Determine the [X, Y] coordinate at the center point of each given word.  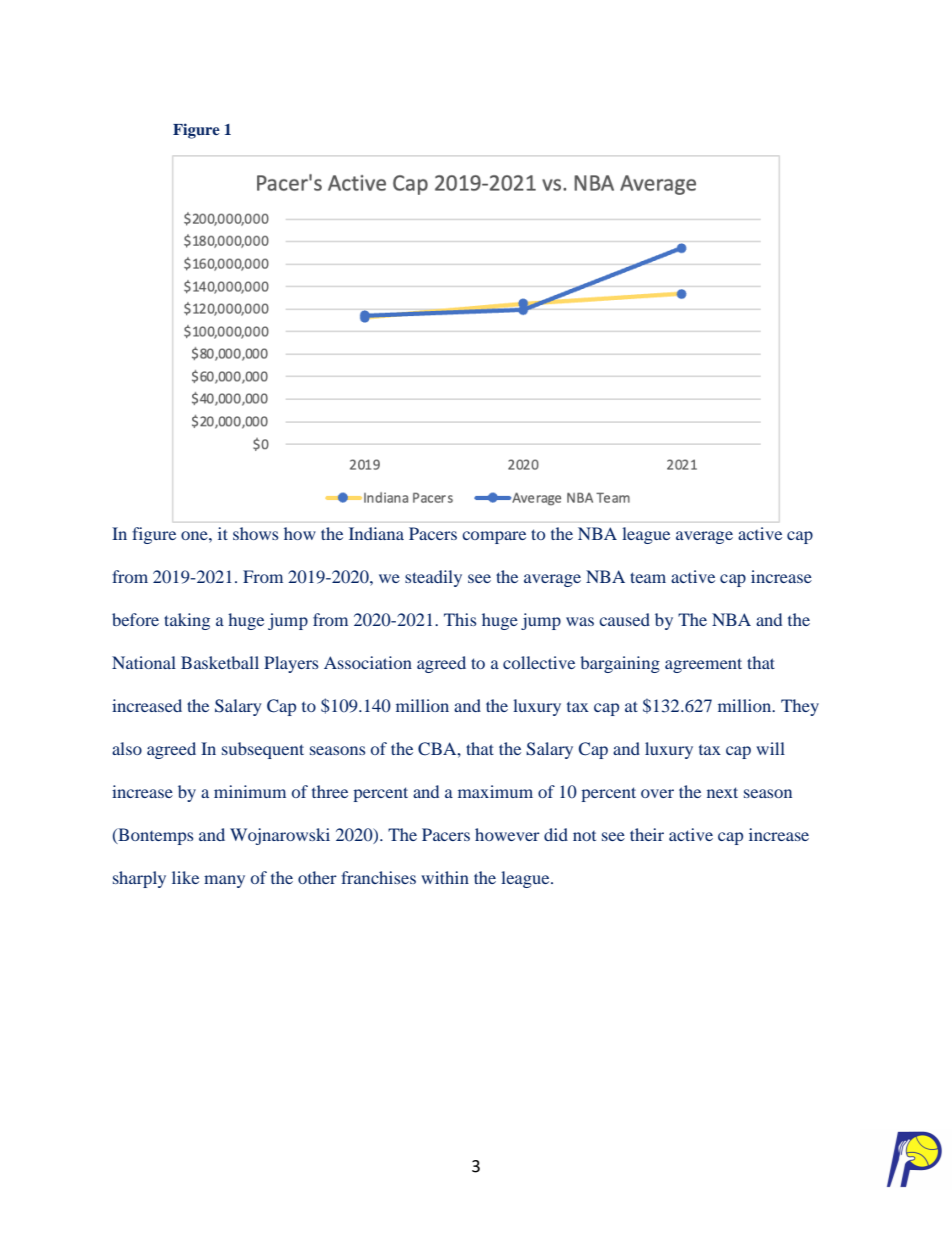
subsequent [263, 750]
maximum [495, 791]
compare [494, 537]
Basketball [220, 662]
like [185, 877]
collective [539, 662]
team [648, 577]
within [445, 877]
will [770, 748]
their [647, 834]
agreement [703, 665]
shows [256, 533]
